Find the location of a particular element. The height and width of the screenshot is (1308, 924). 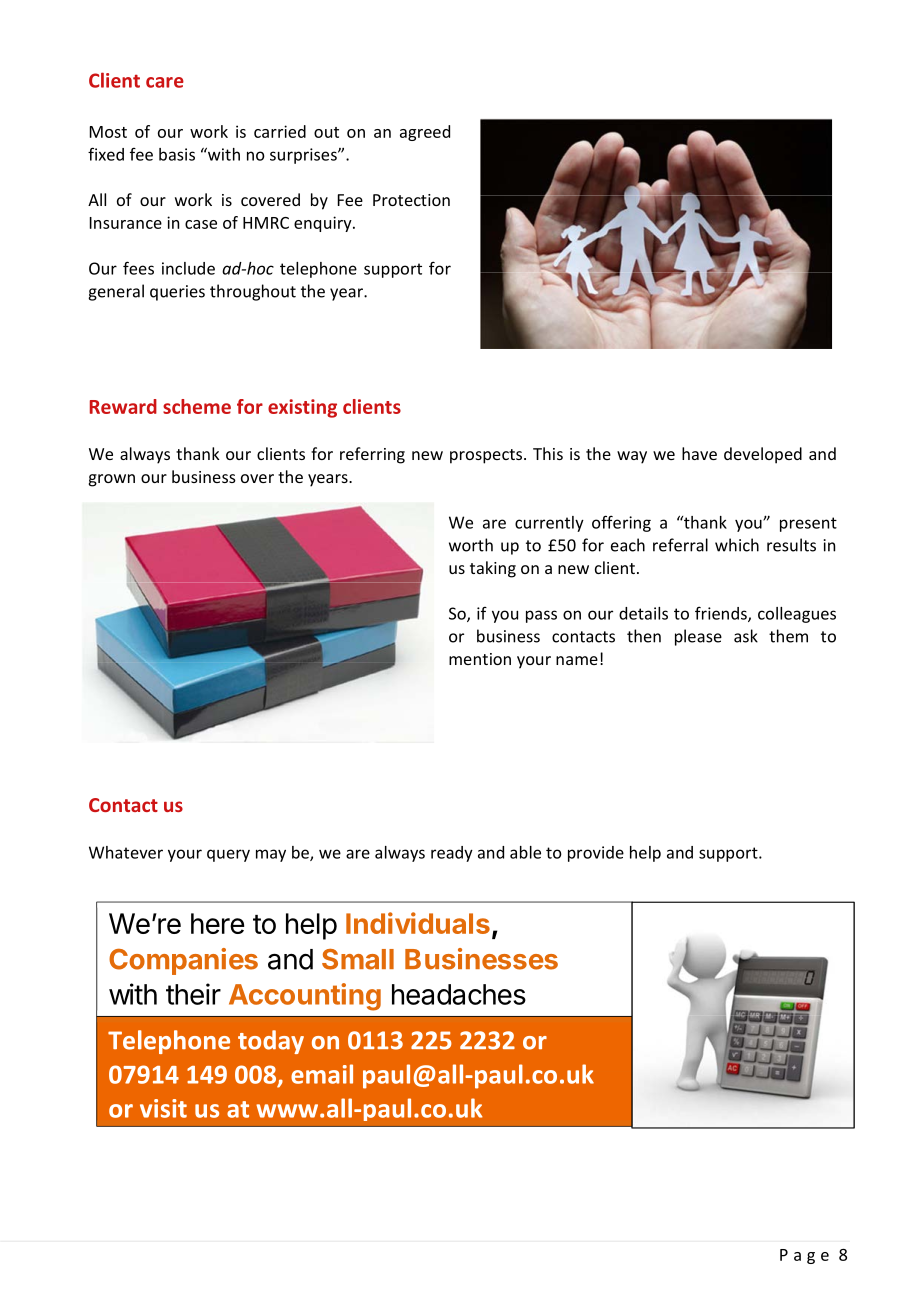

headaches is located at coordinates (459, 994).
